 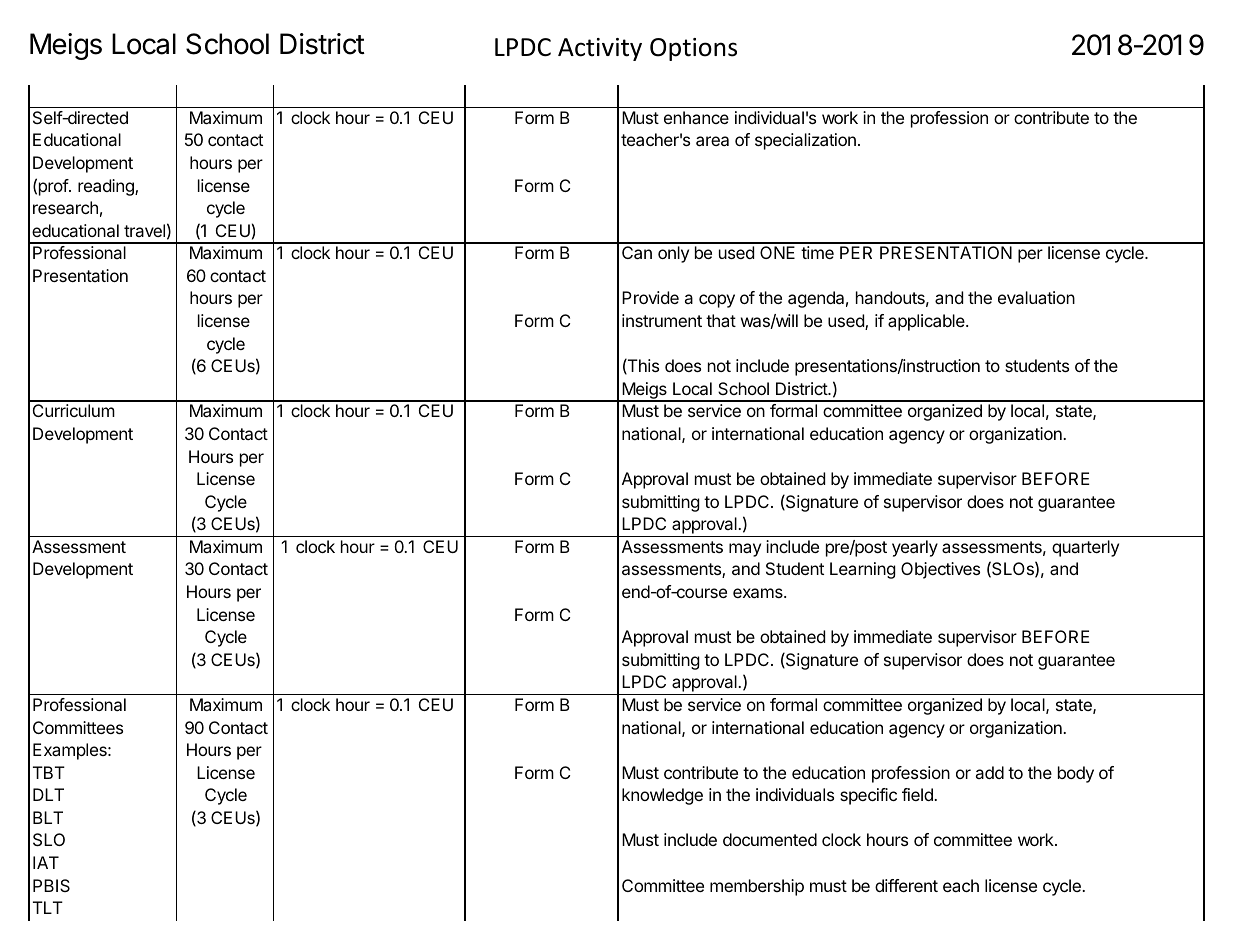 I want to click on membership, so click(x=757, y=887).
